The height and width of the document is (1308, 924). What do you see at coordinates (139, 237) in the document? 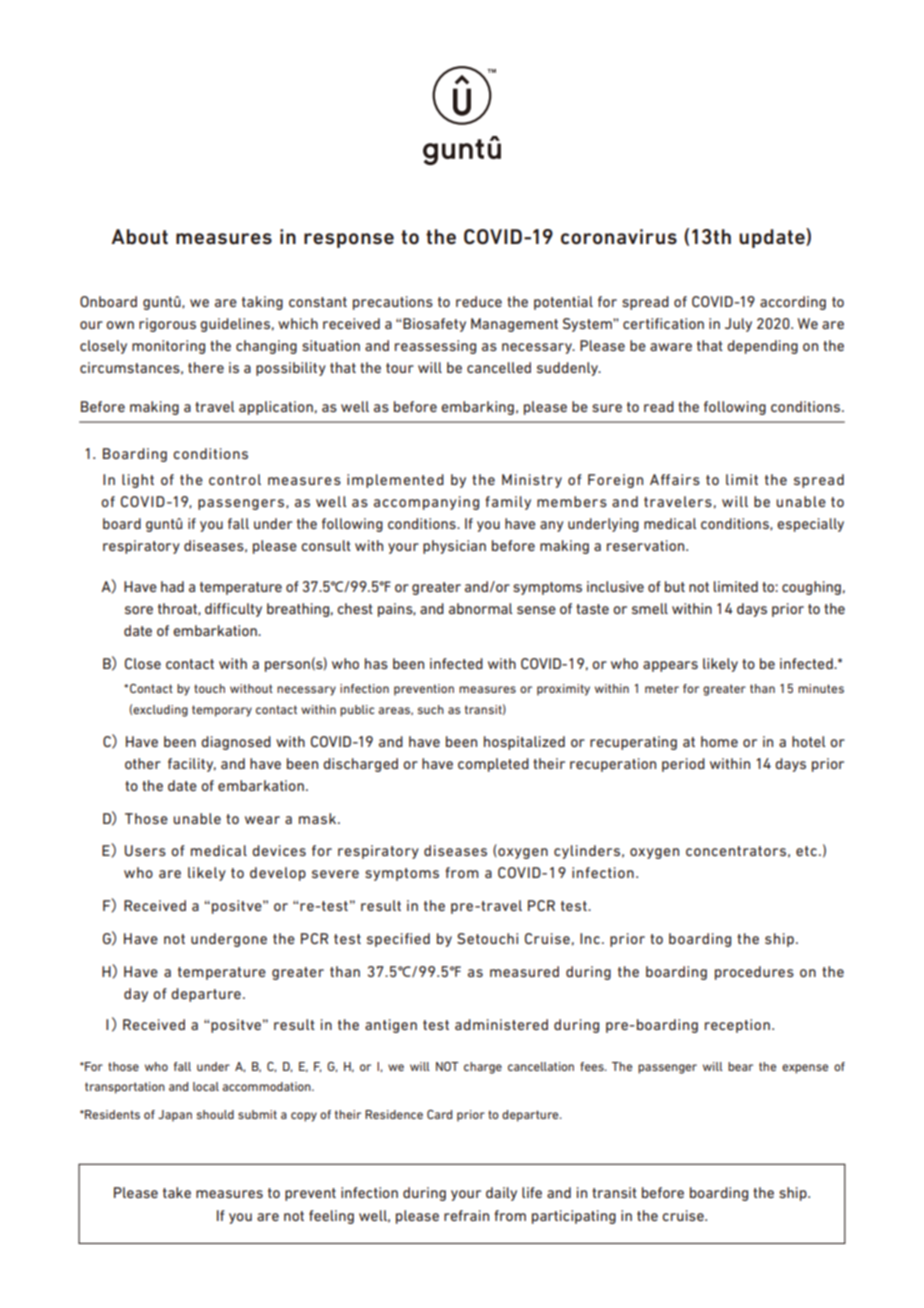
I see `About` at bounding box center [139, 237].
